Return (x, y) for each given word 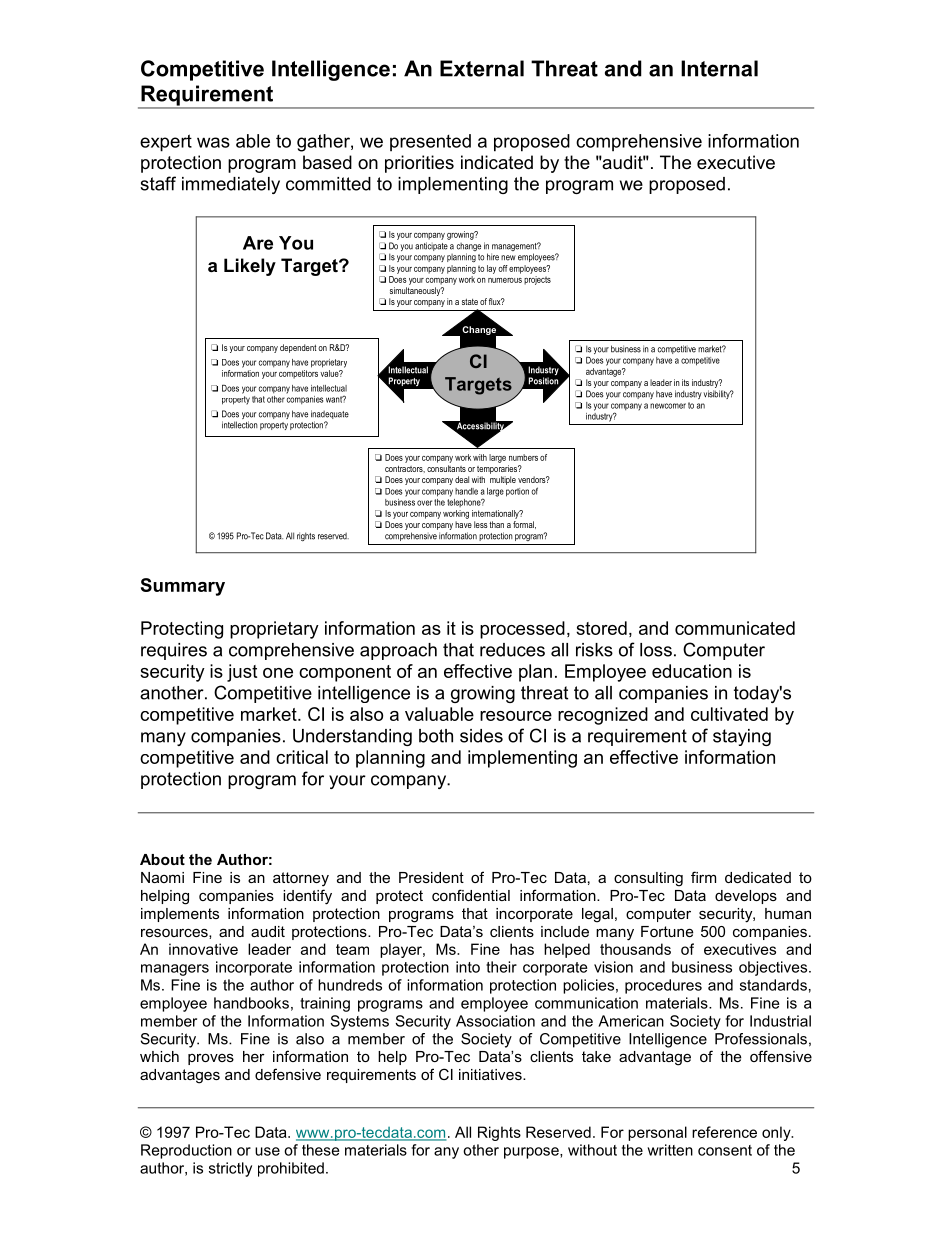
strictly (230, 1169)
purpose (532, 1153)
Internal (719, 68)
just (242, 673)
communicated (735, 628)
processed (522, 630)
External (482, 68)
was (213, 142)
